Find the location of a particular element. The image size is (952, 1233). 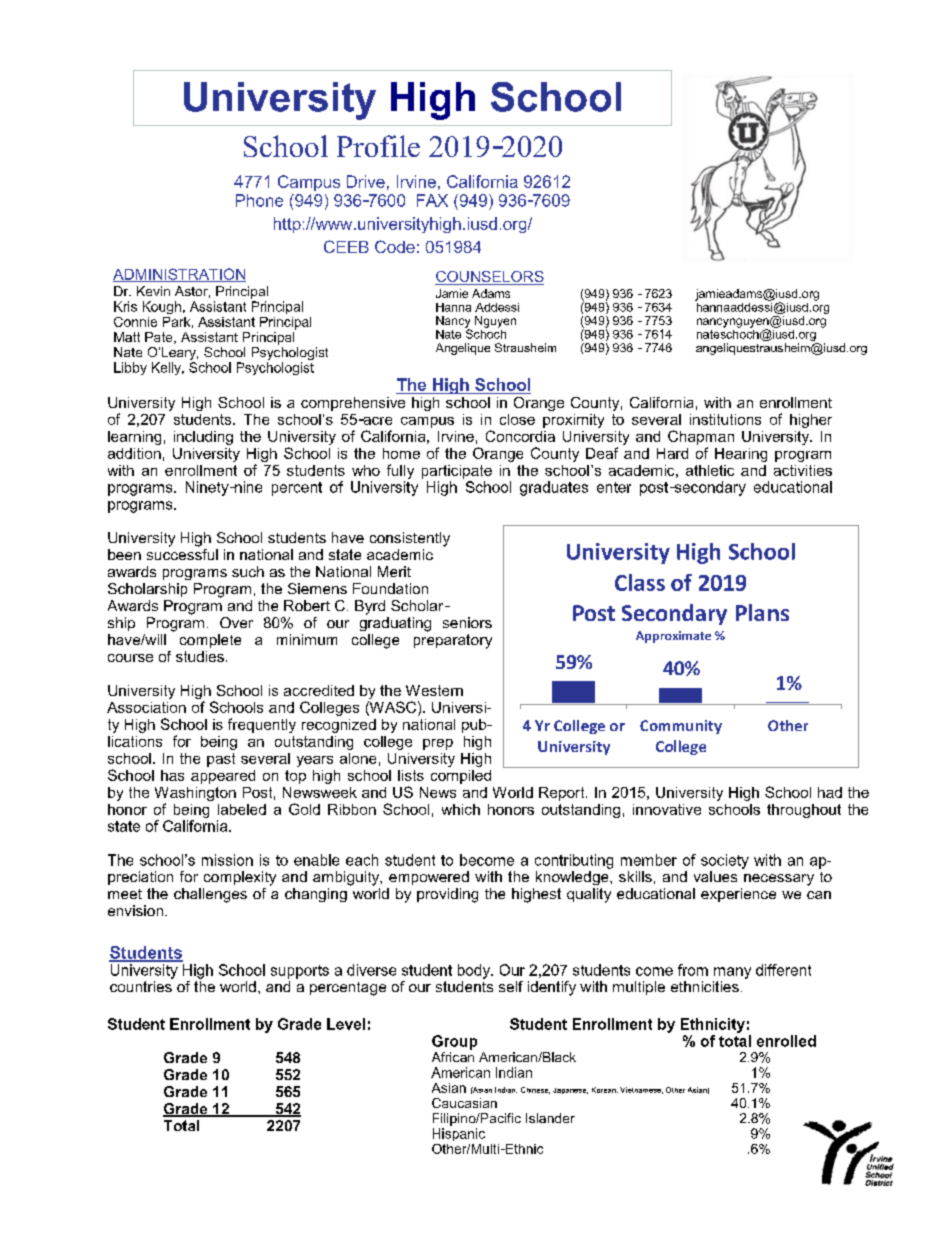

Level is located at coordinates (346, 1024).
